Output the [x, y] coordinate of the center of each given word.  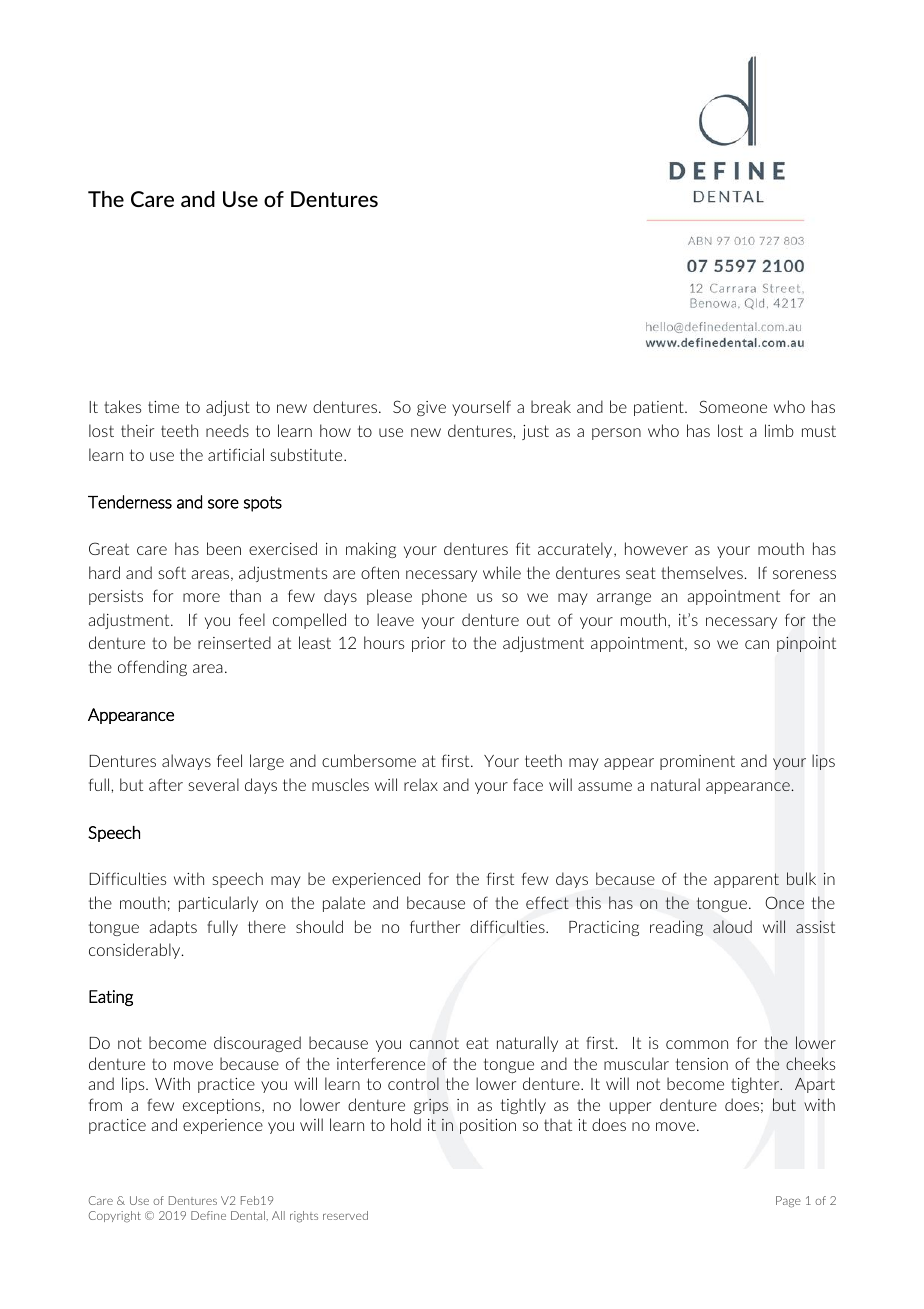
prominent [697, 762]
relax [421, 784]
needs [227, 430]
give [431, 408]
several [213, 784]
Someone [733, 406]
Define [208, 1215]
